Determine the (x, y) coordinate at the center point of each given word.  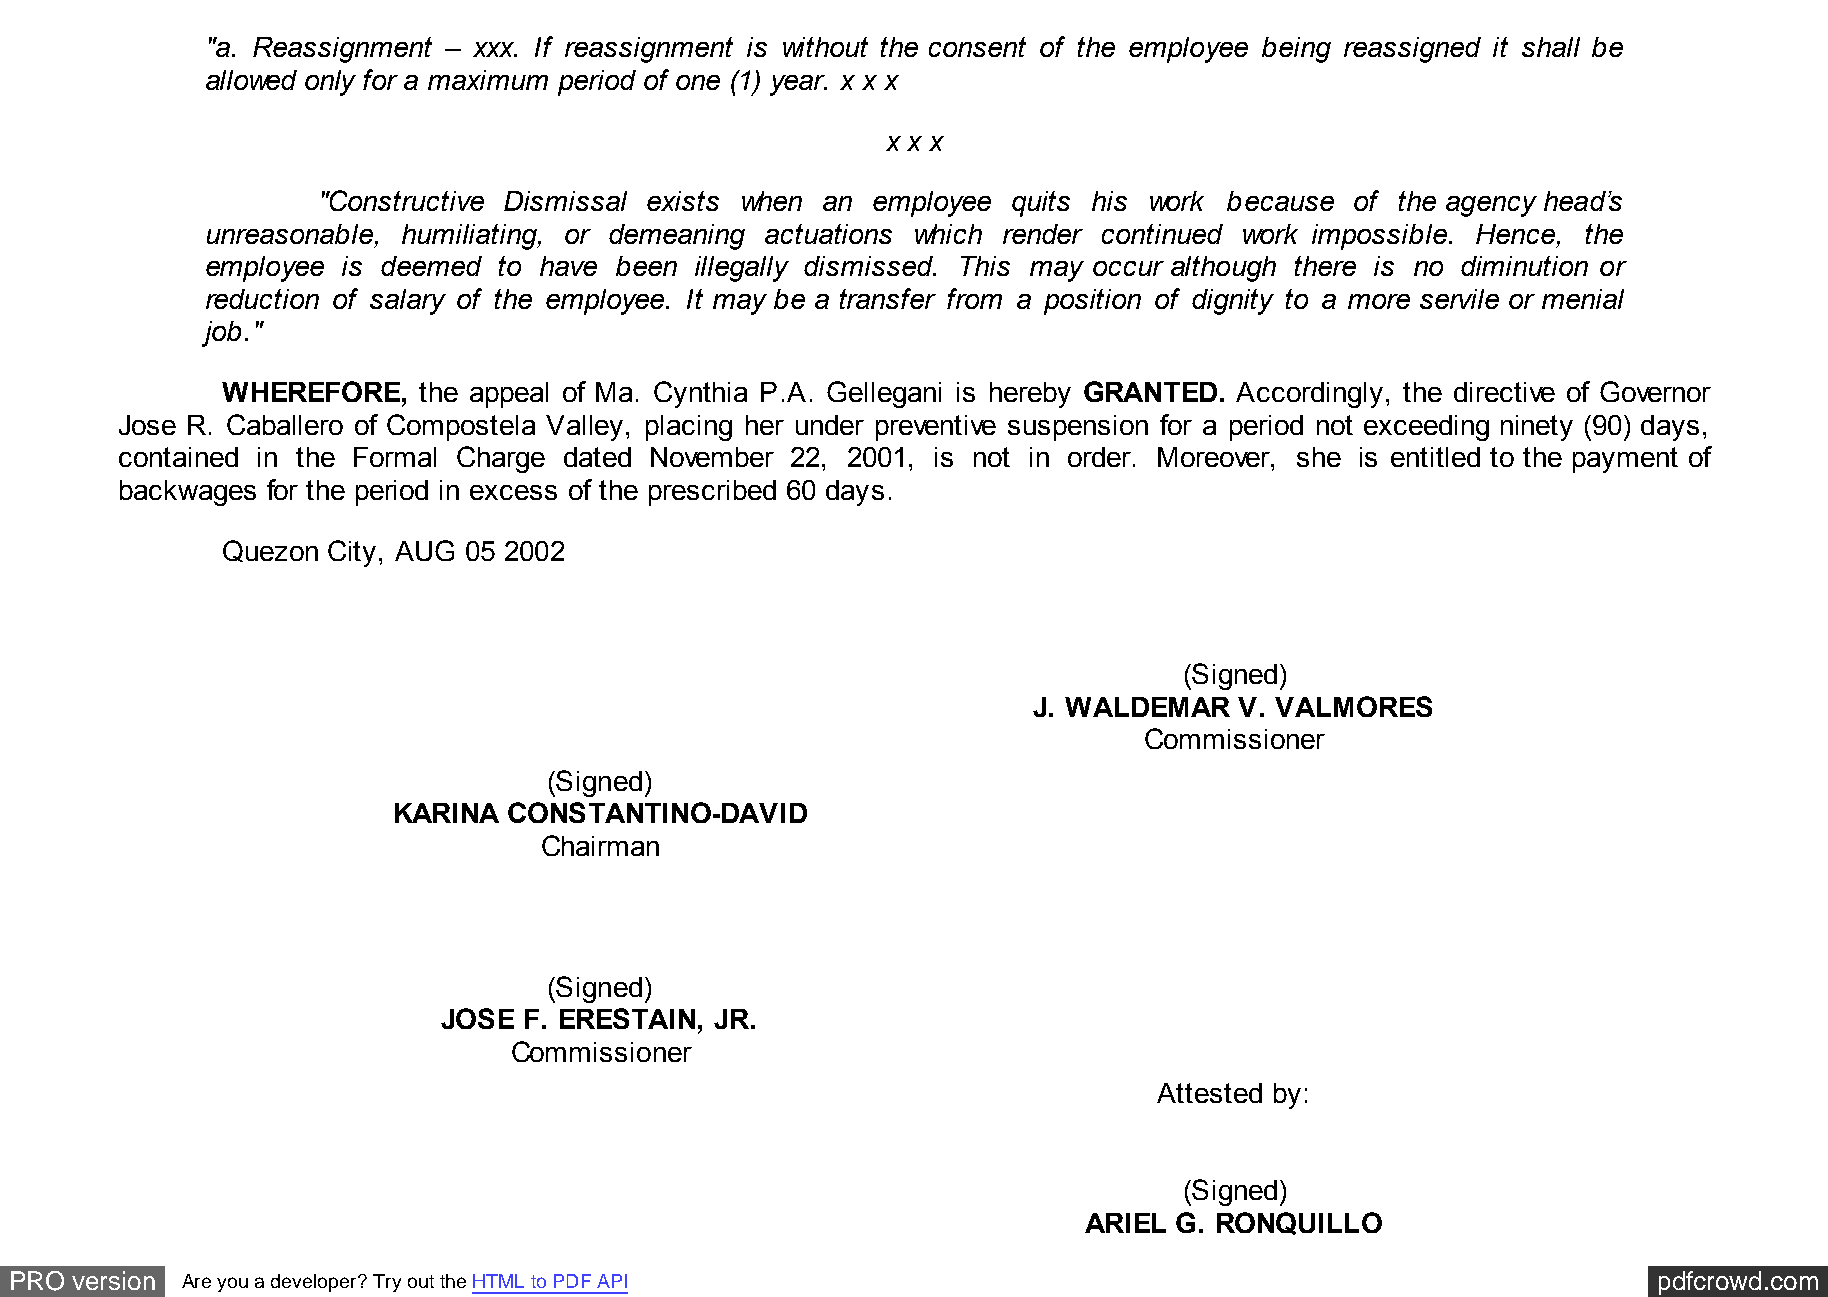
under (830, 425)
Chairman (600, 845)
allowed (251, 80)
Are (196, 1281)
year (798, 85)
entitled (1435, 457)
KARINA (447, 813)
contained (178, 457)
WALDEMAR (1147, 707)
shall (1551, 47)
